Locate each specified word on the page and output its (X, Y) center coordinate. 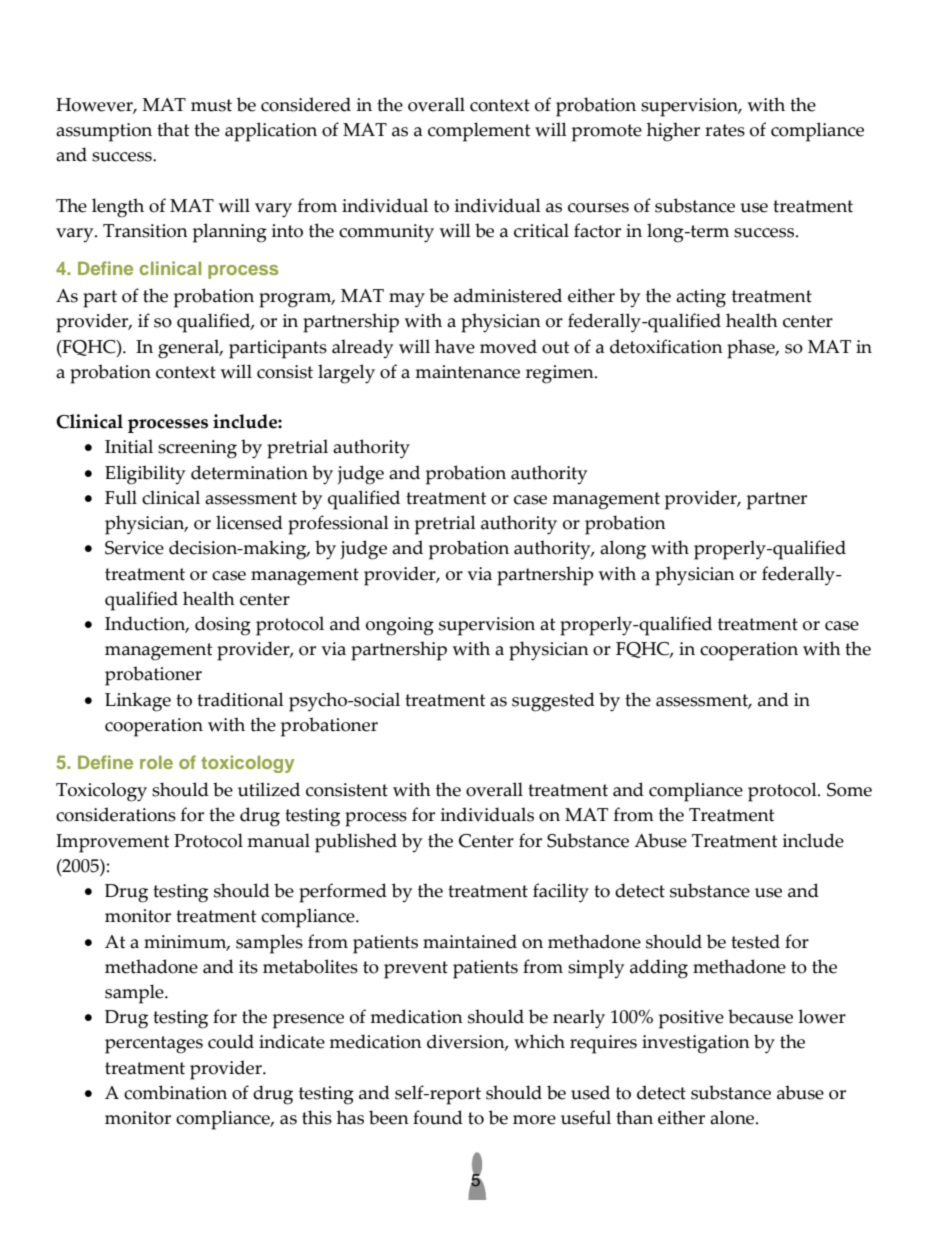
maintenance (467, 372)
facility (561, 893)
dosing (223, 626)
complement (479, 132)
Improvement (112, 843)
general (190, 349)
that (173, 129)
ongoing (400, 626)
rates (725, 130)
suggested (553, 702)
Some (849, 790)
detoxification (666, 346)
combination (175, 1092)
